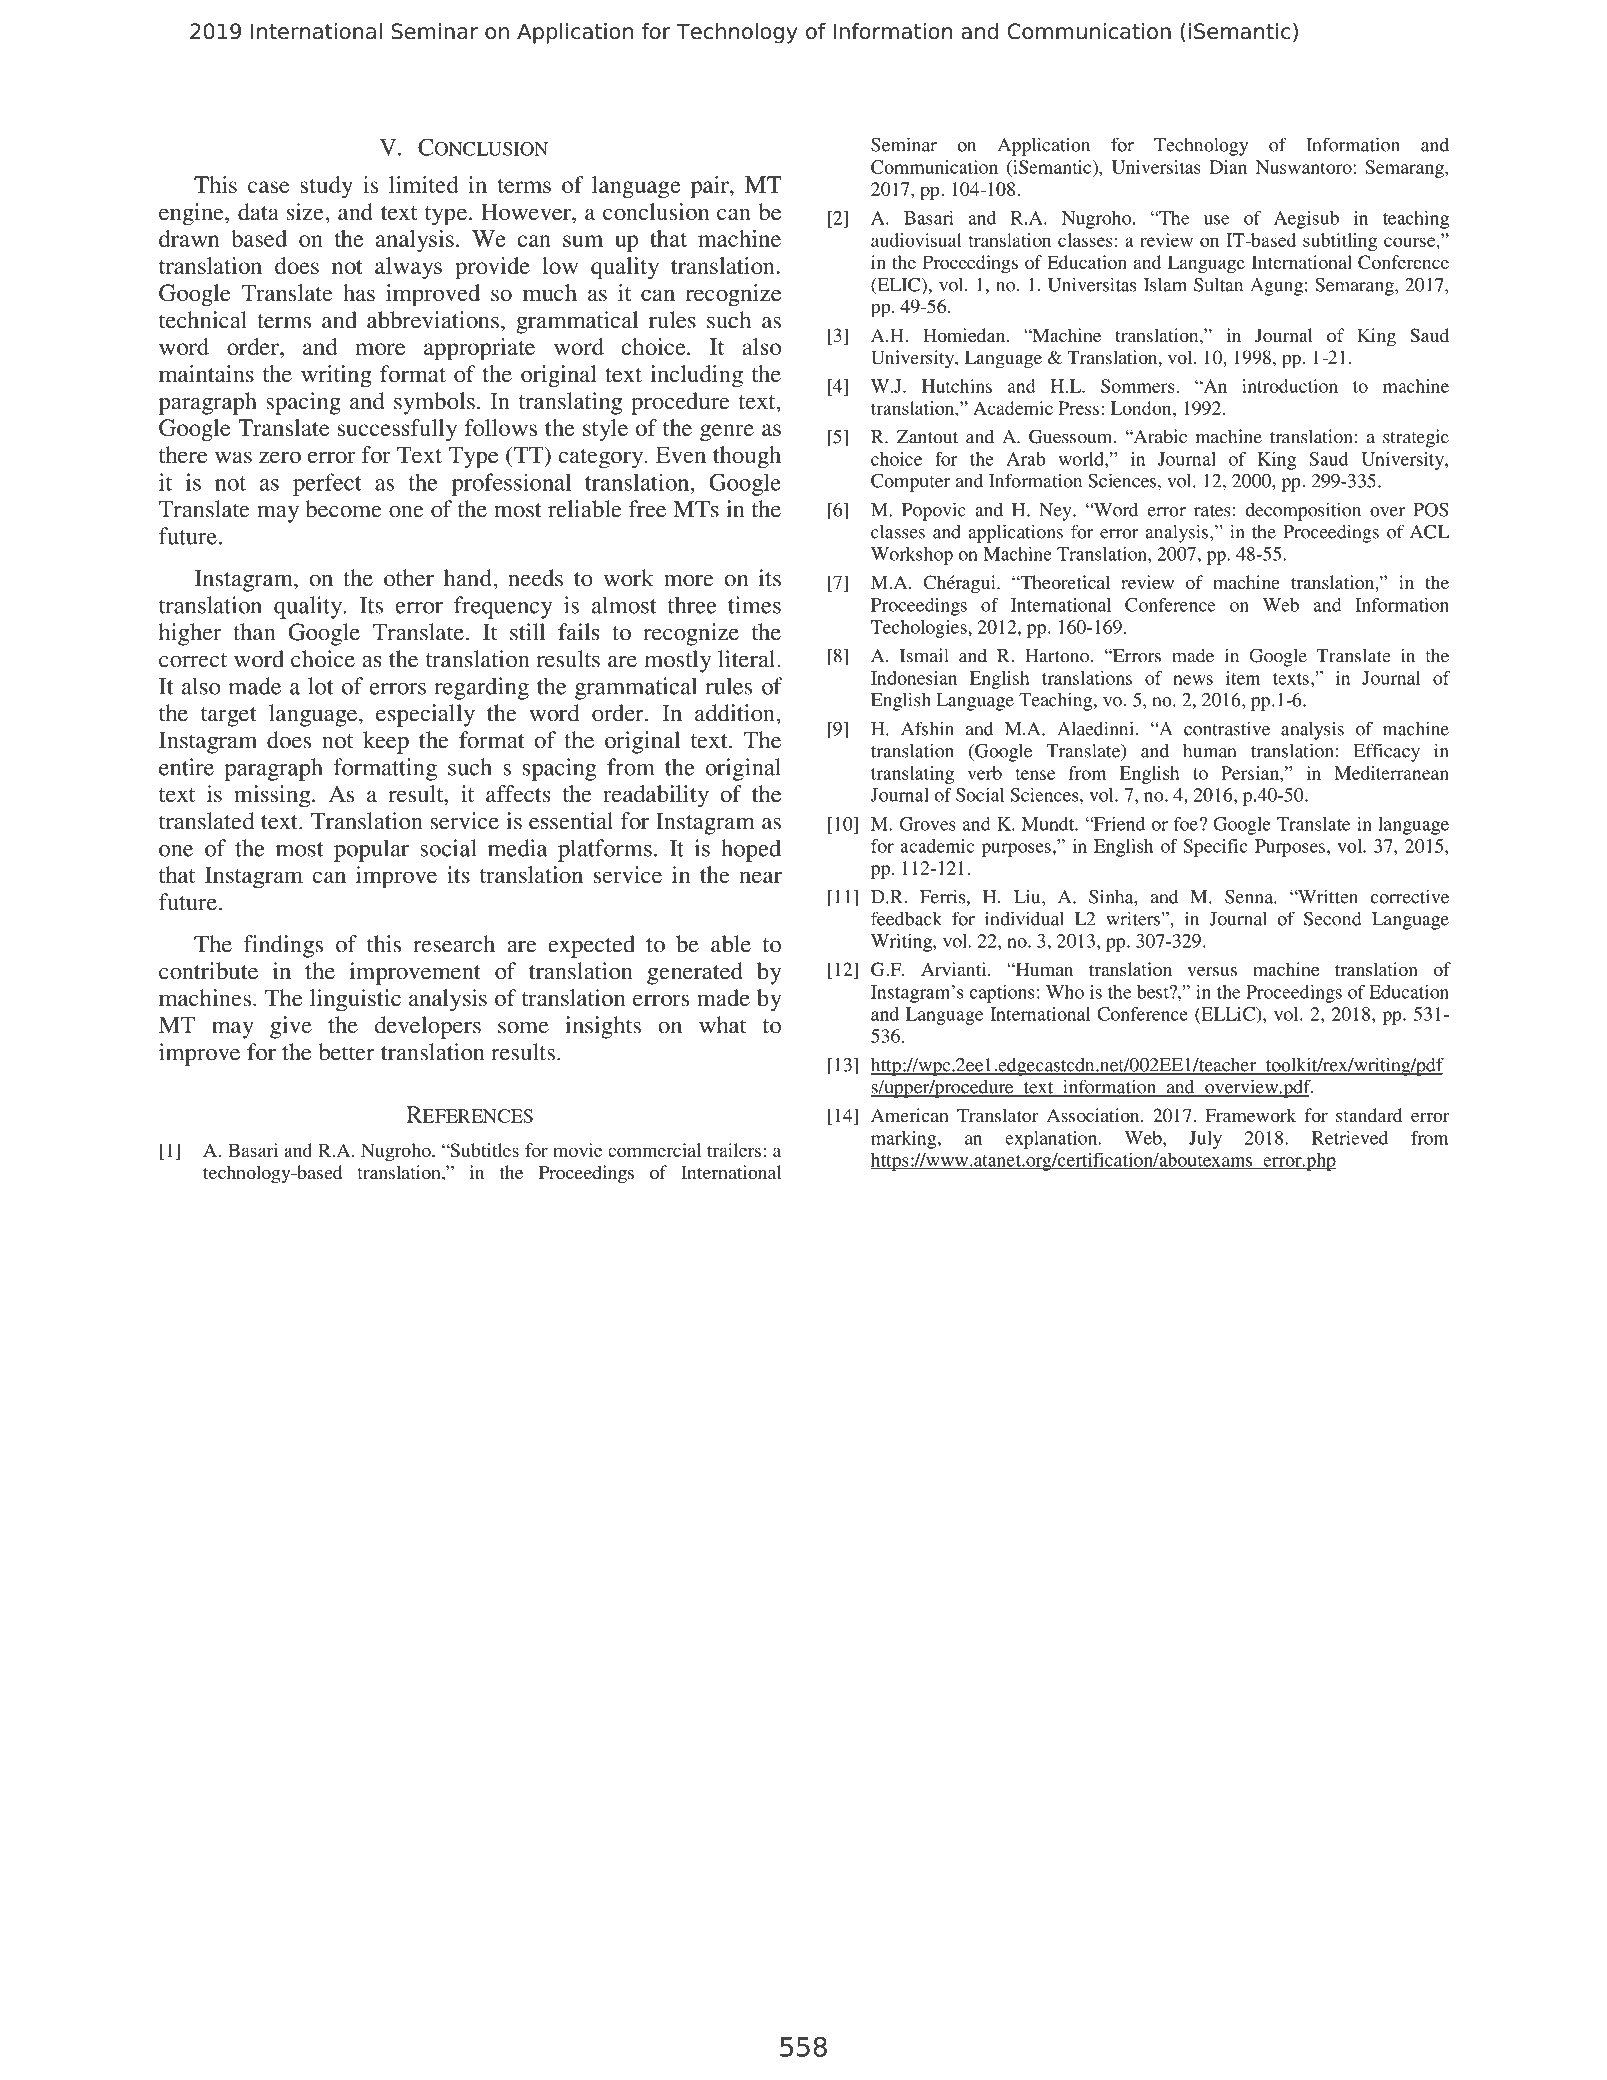 The height and width of the page is (2080, 1607). What do you see at coordinates (347, 1052) in the page?
I see `better` at bounding box center [347, 1052].
